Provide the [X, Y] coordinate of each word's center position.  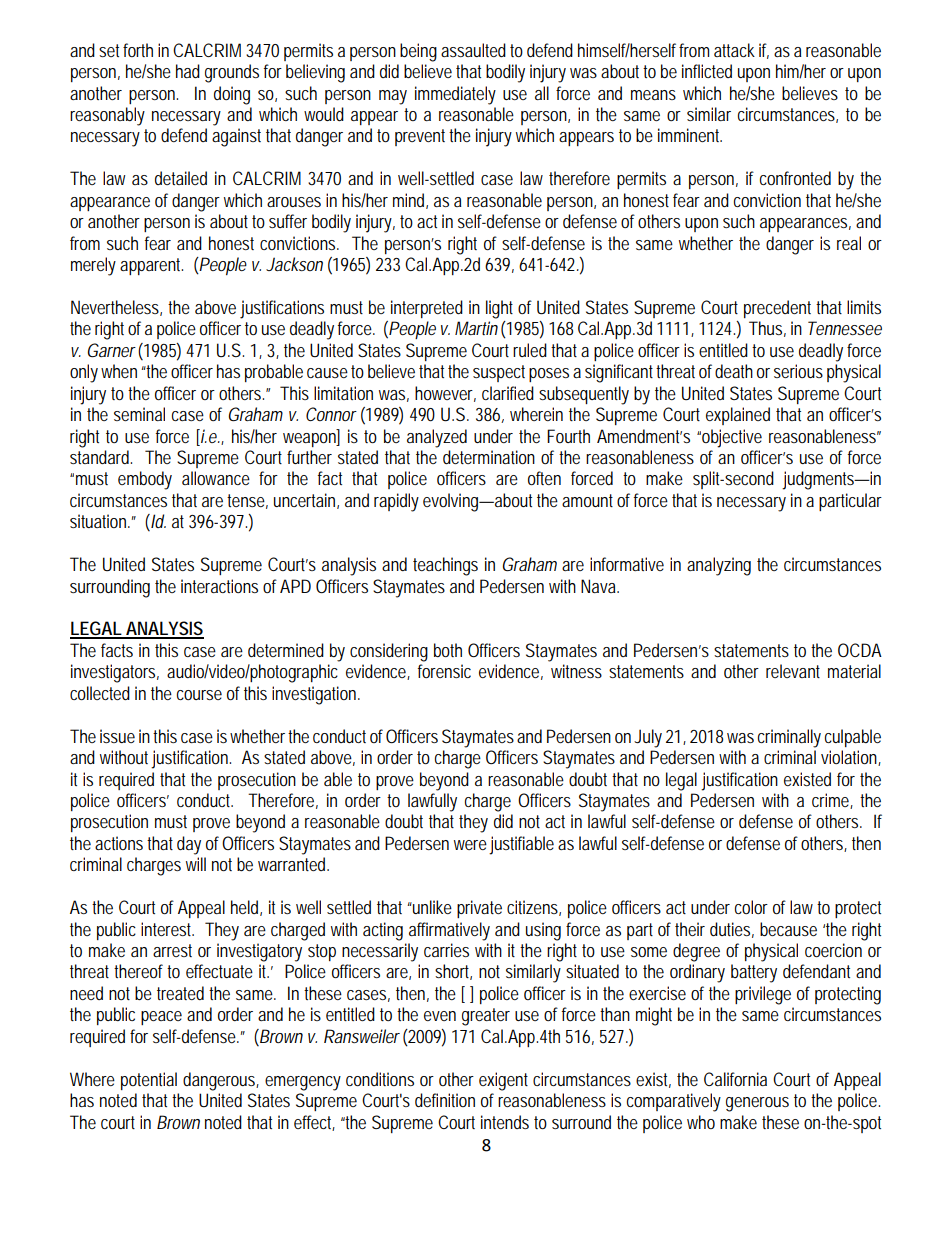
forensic [444, 671]
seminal [139, 414]
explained [738, 416]
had [188, 71]
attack [734, 50]
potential [149, 1081]
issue [117, 736]
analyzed [437, 438]
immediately [455, 95]
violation [849, 757]
